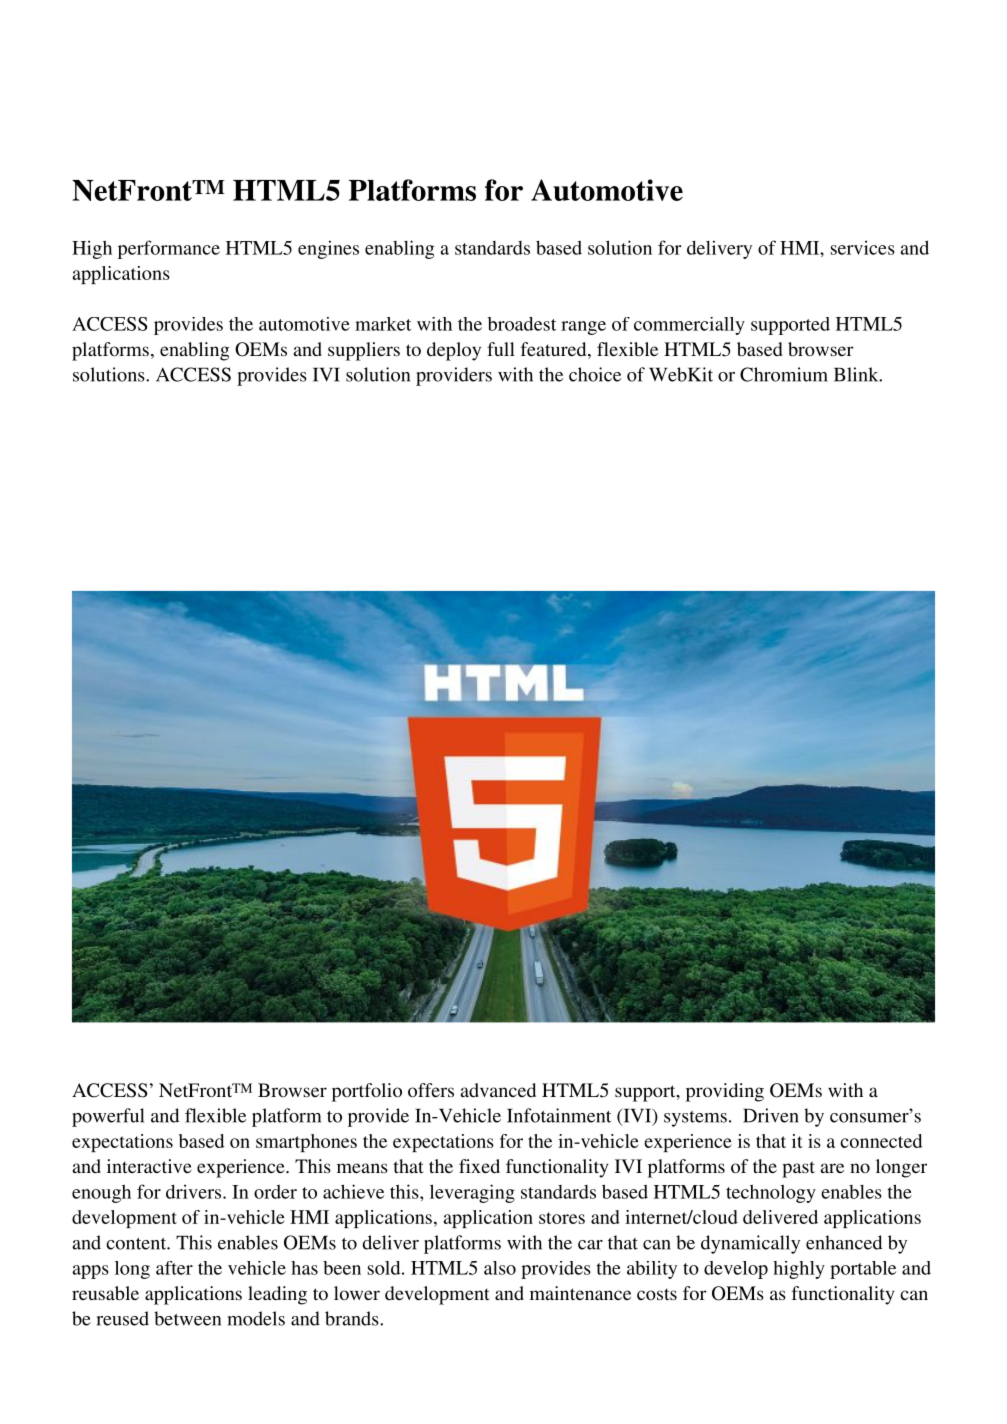 The height and width of the screenshot is (1424, 1007). Describe the element at coordinates (863, 247) in the screenshot. I see `services` at that location.
